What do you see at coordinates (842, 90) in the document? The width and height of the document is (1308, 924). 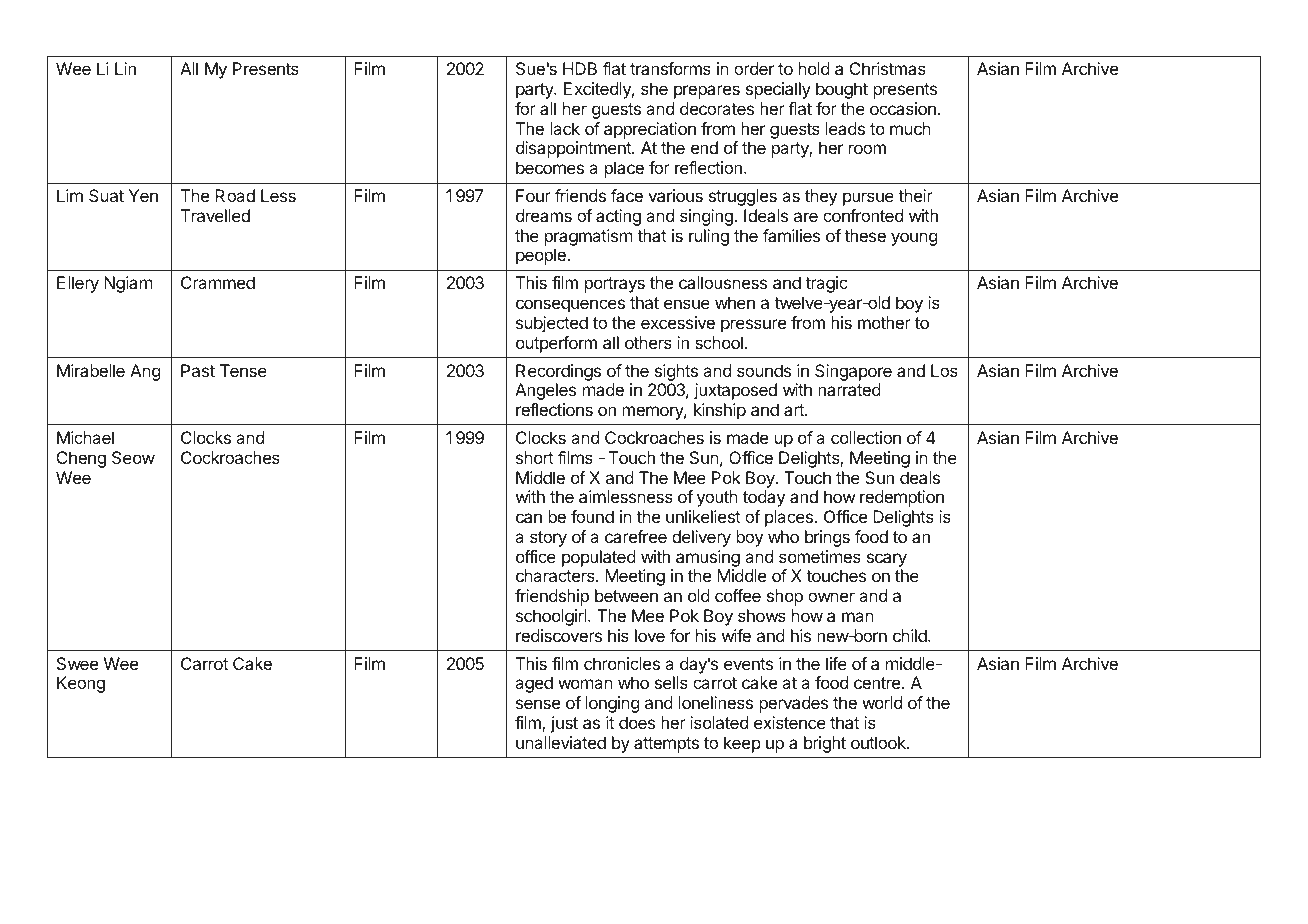 I see `bought` at bounding box center [842, 90].
